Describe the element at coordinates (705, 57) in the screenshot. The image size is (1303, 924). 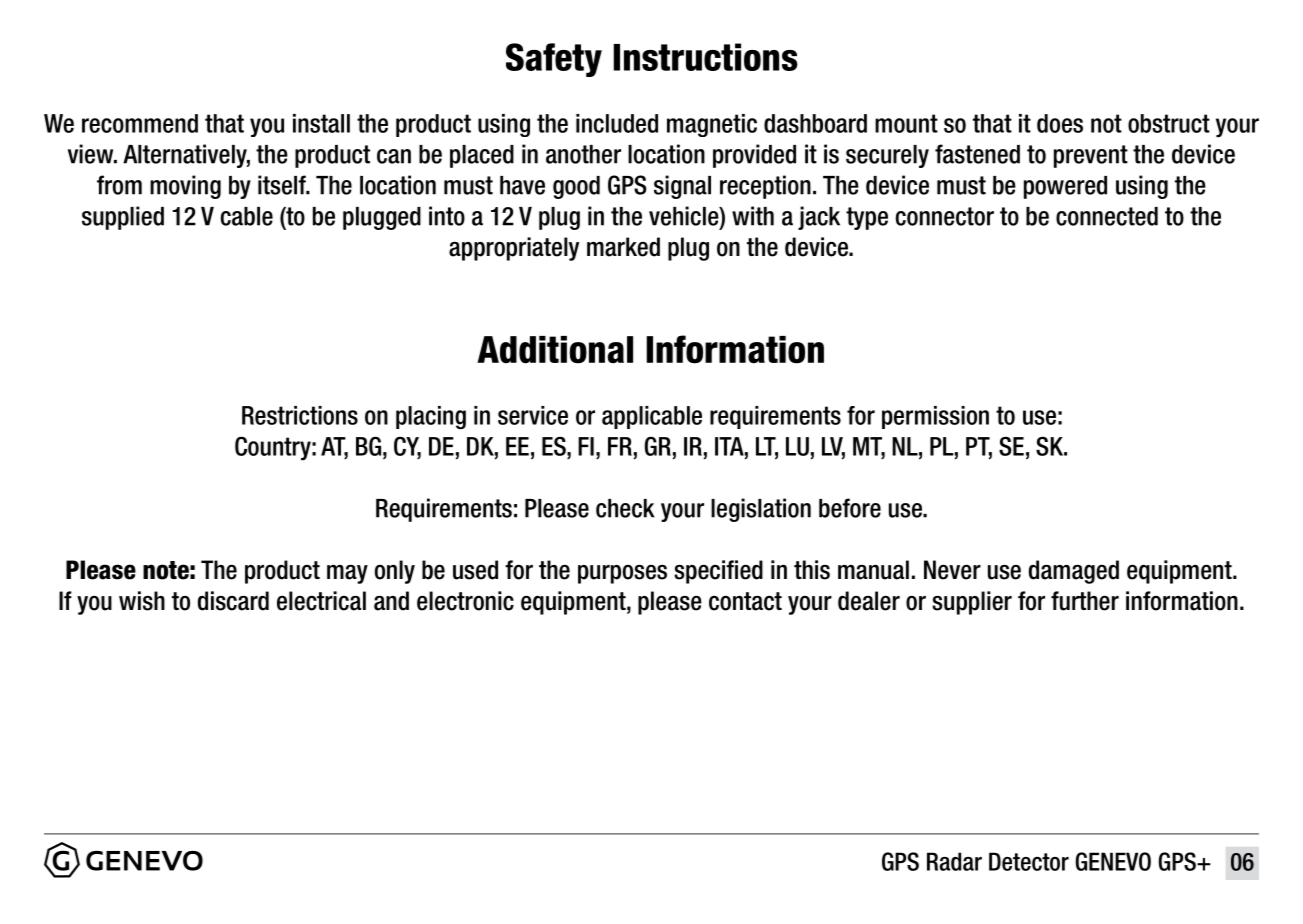
I see `Instructions` at that location.
